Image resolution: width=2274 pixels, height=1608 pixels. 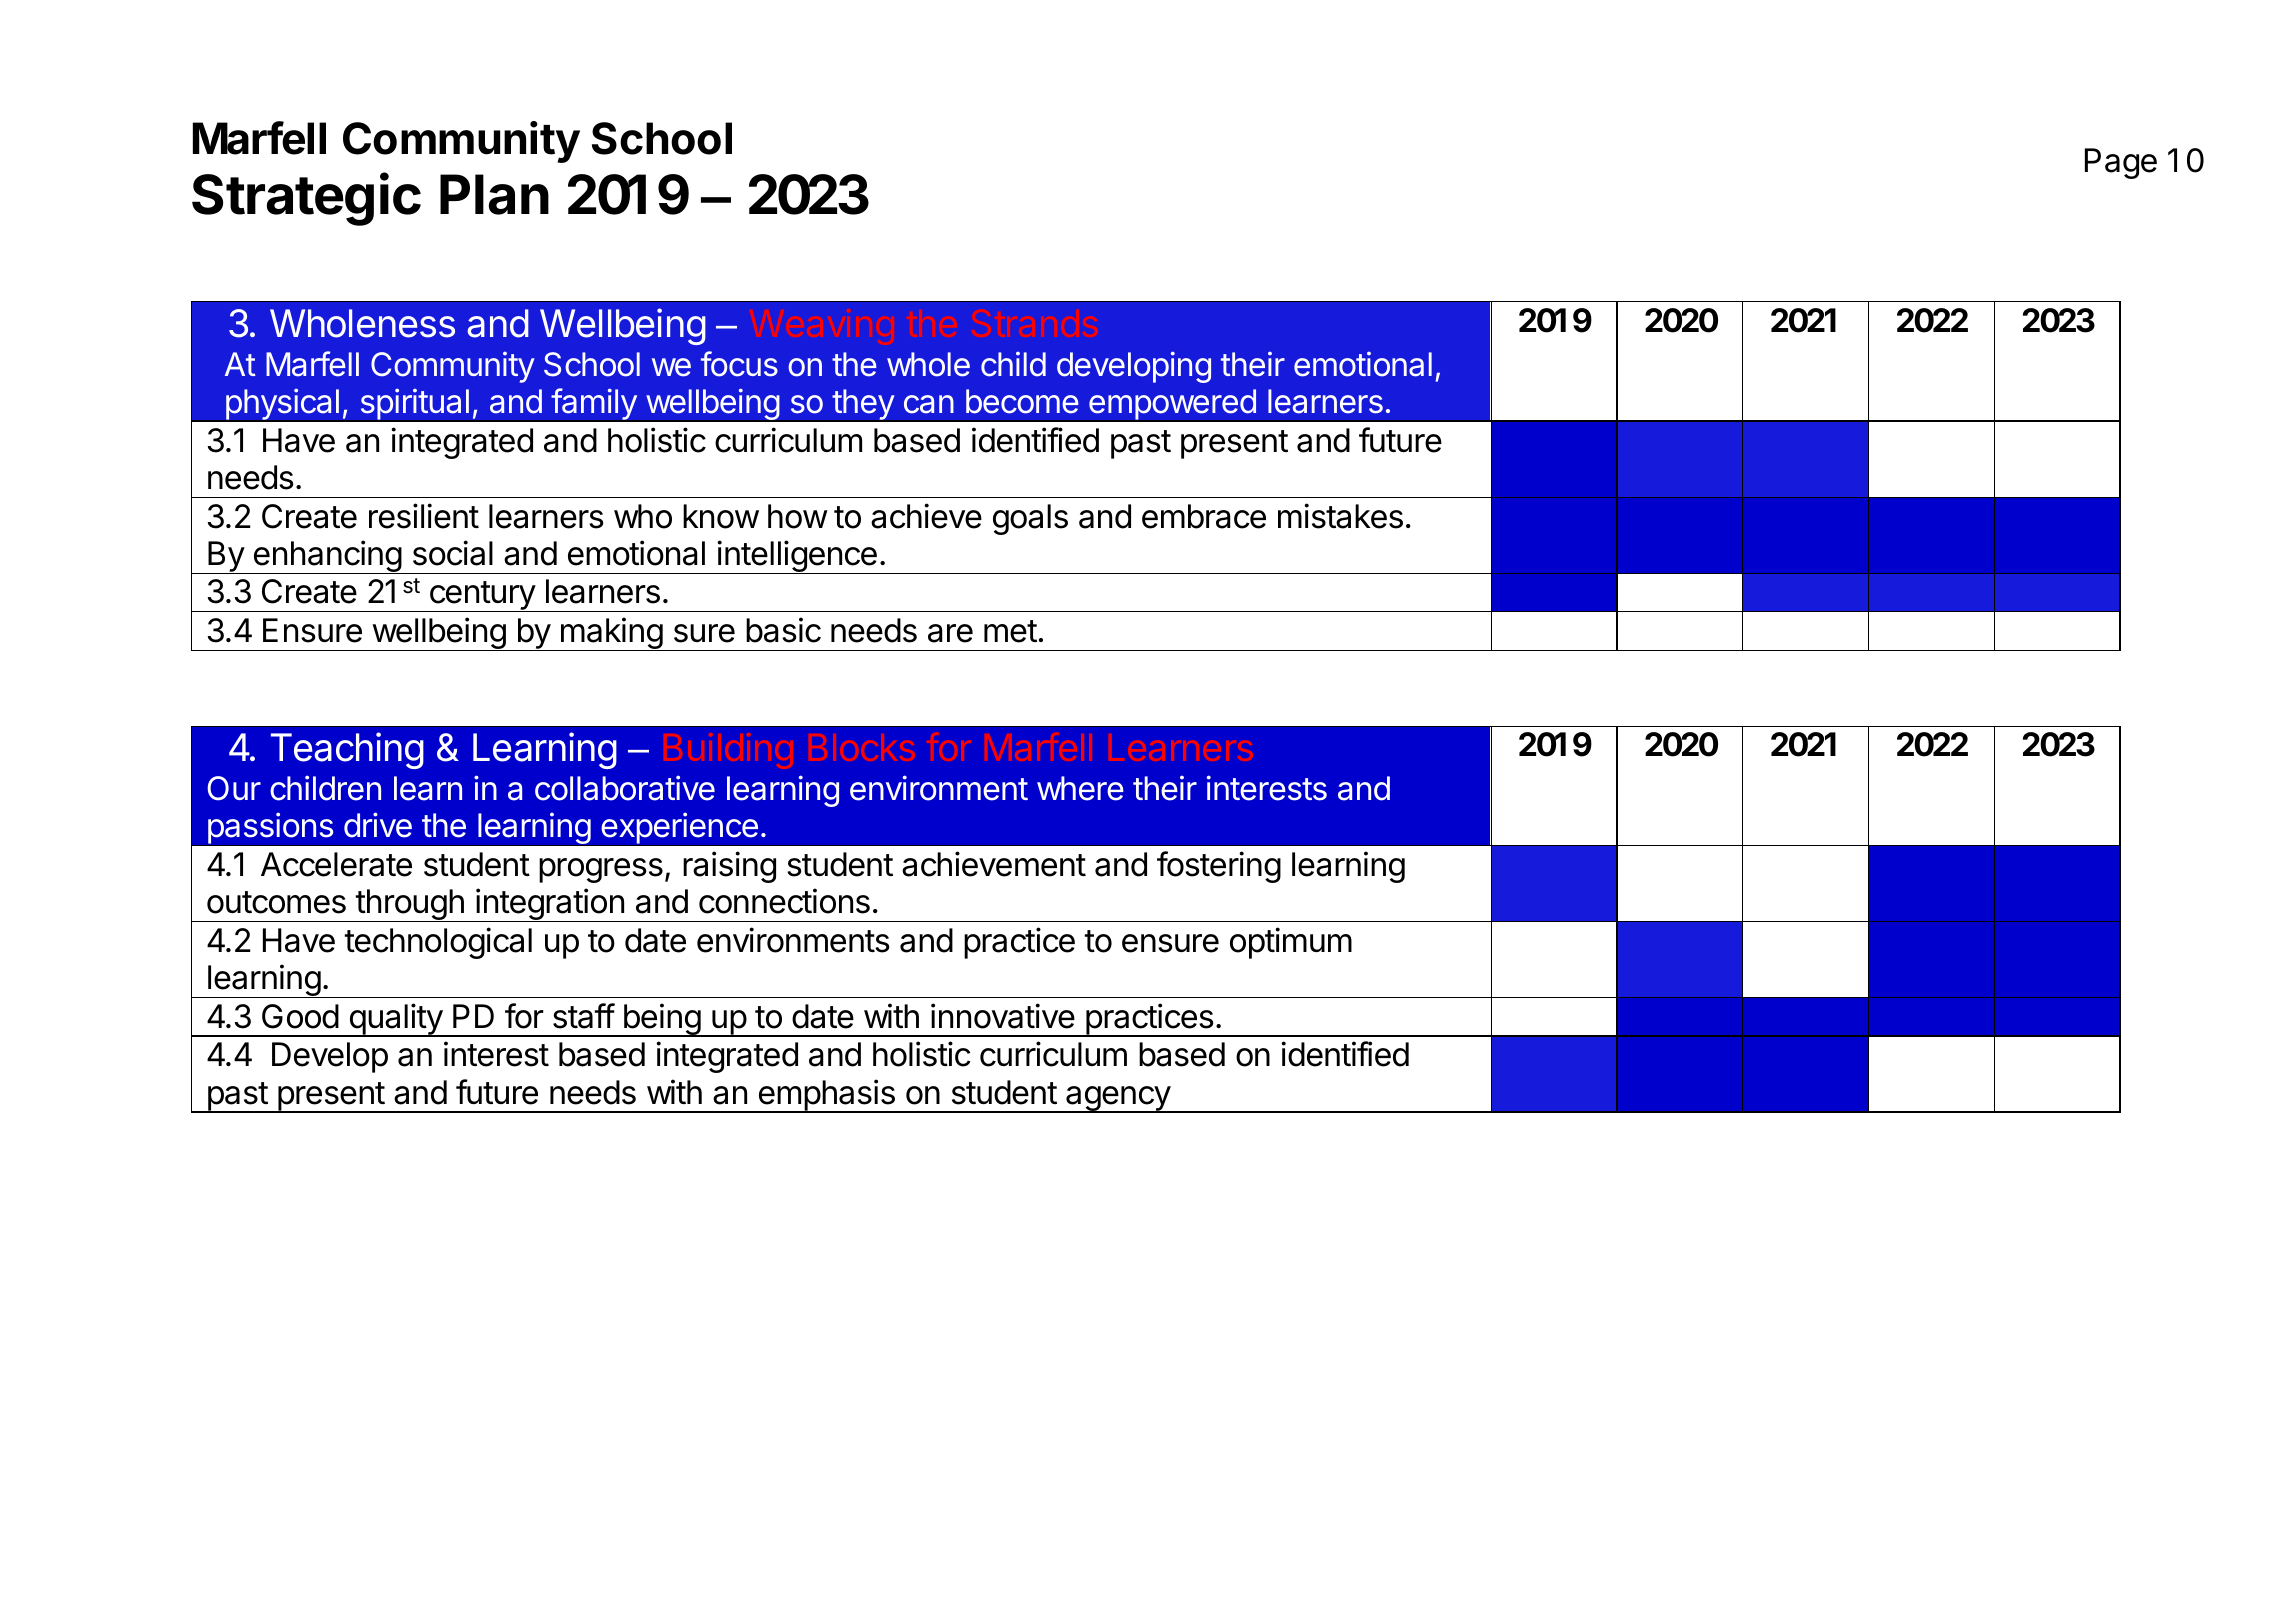 I want to click on Plan, so click(x=494, y=194).
